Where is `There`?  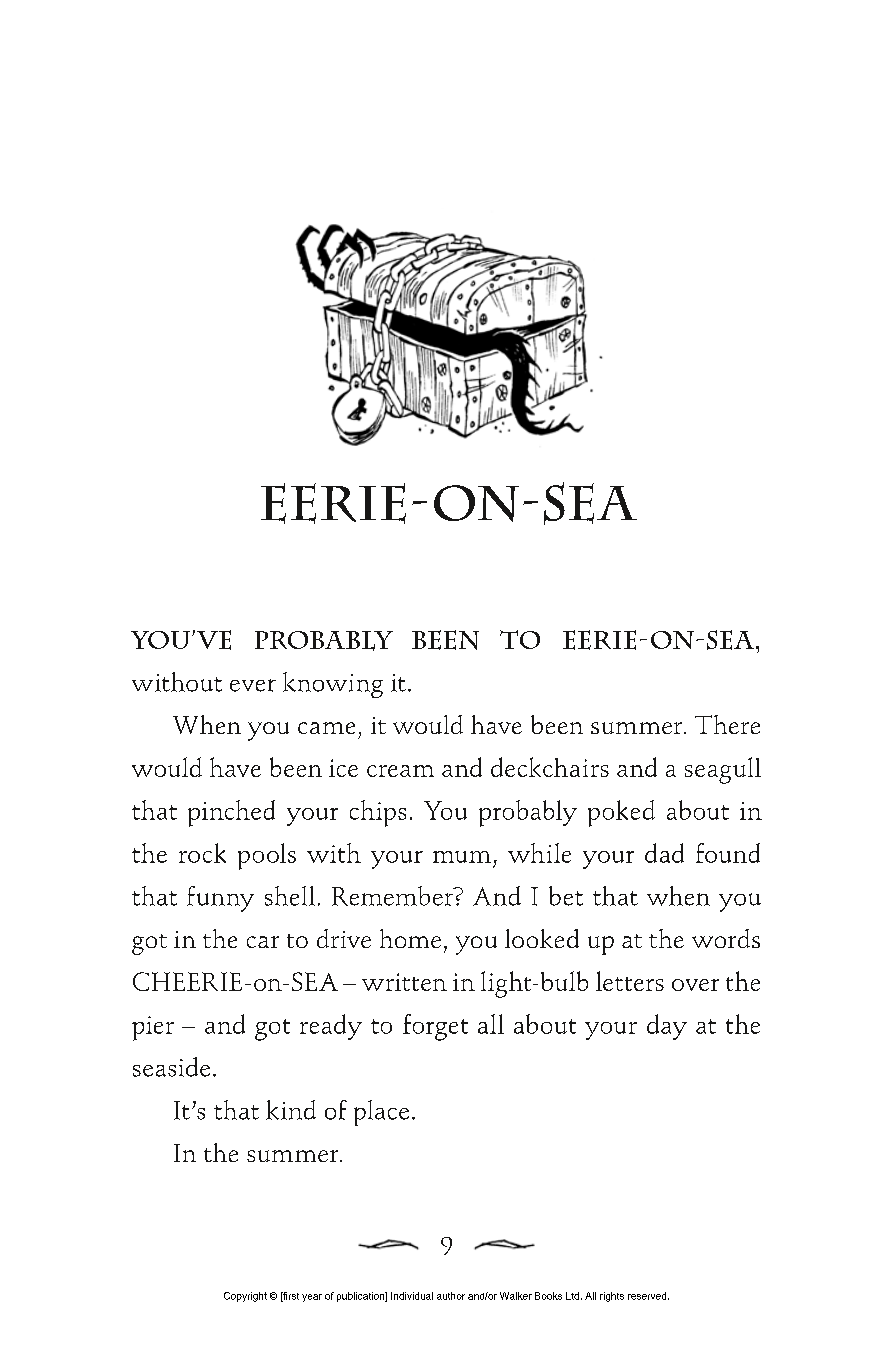 There is located at coordinates (727, 724).
